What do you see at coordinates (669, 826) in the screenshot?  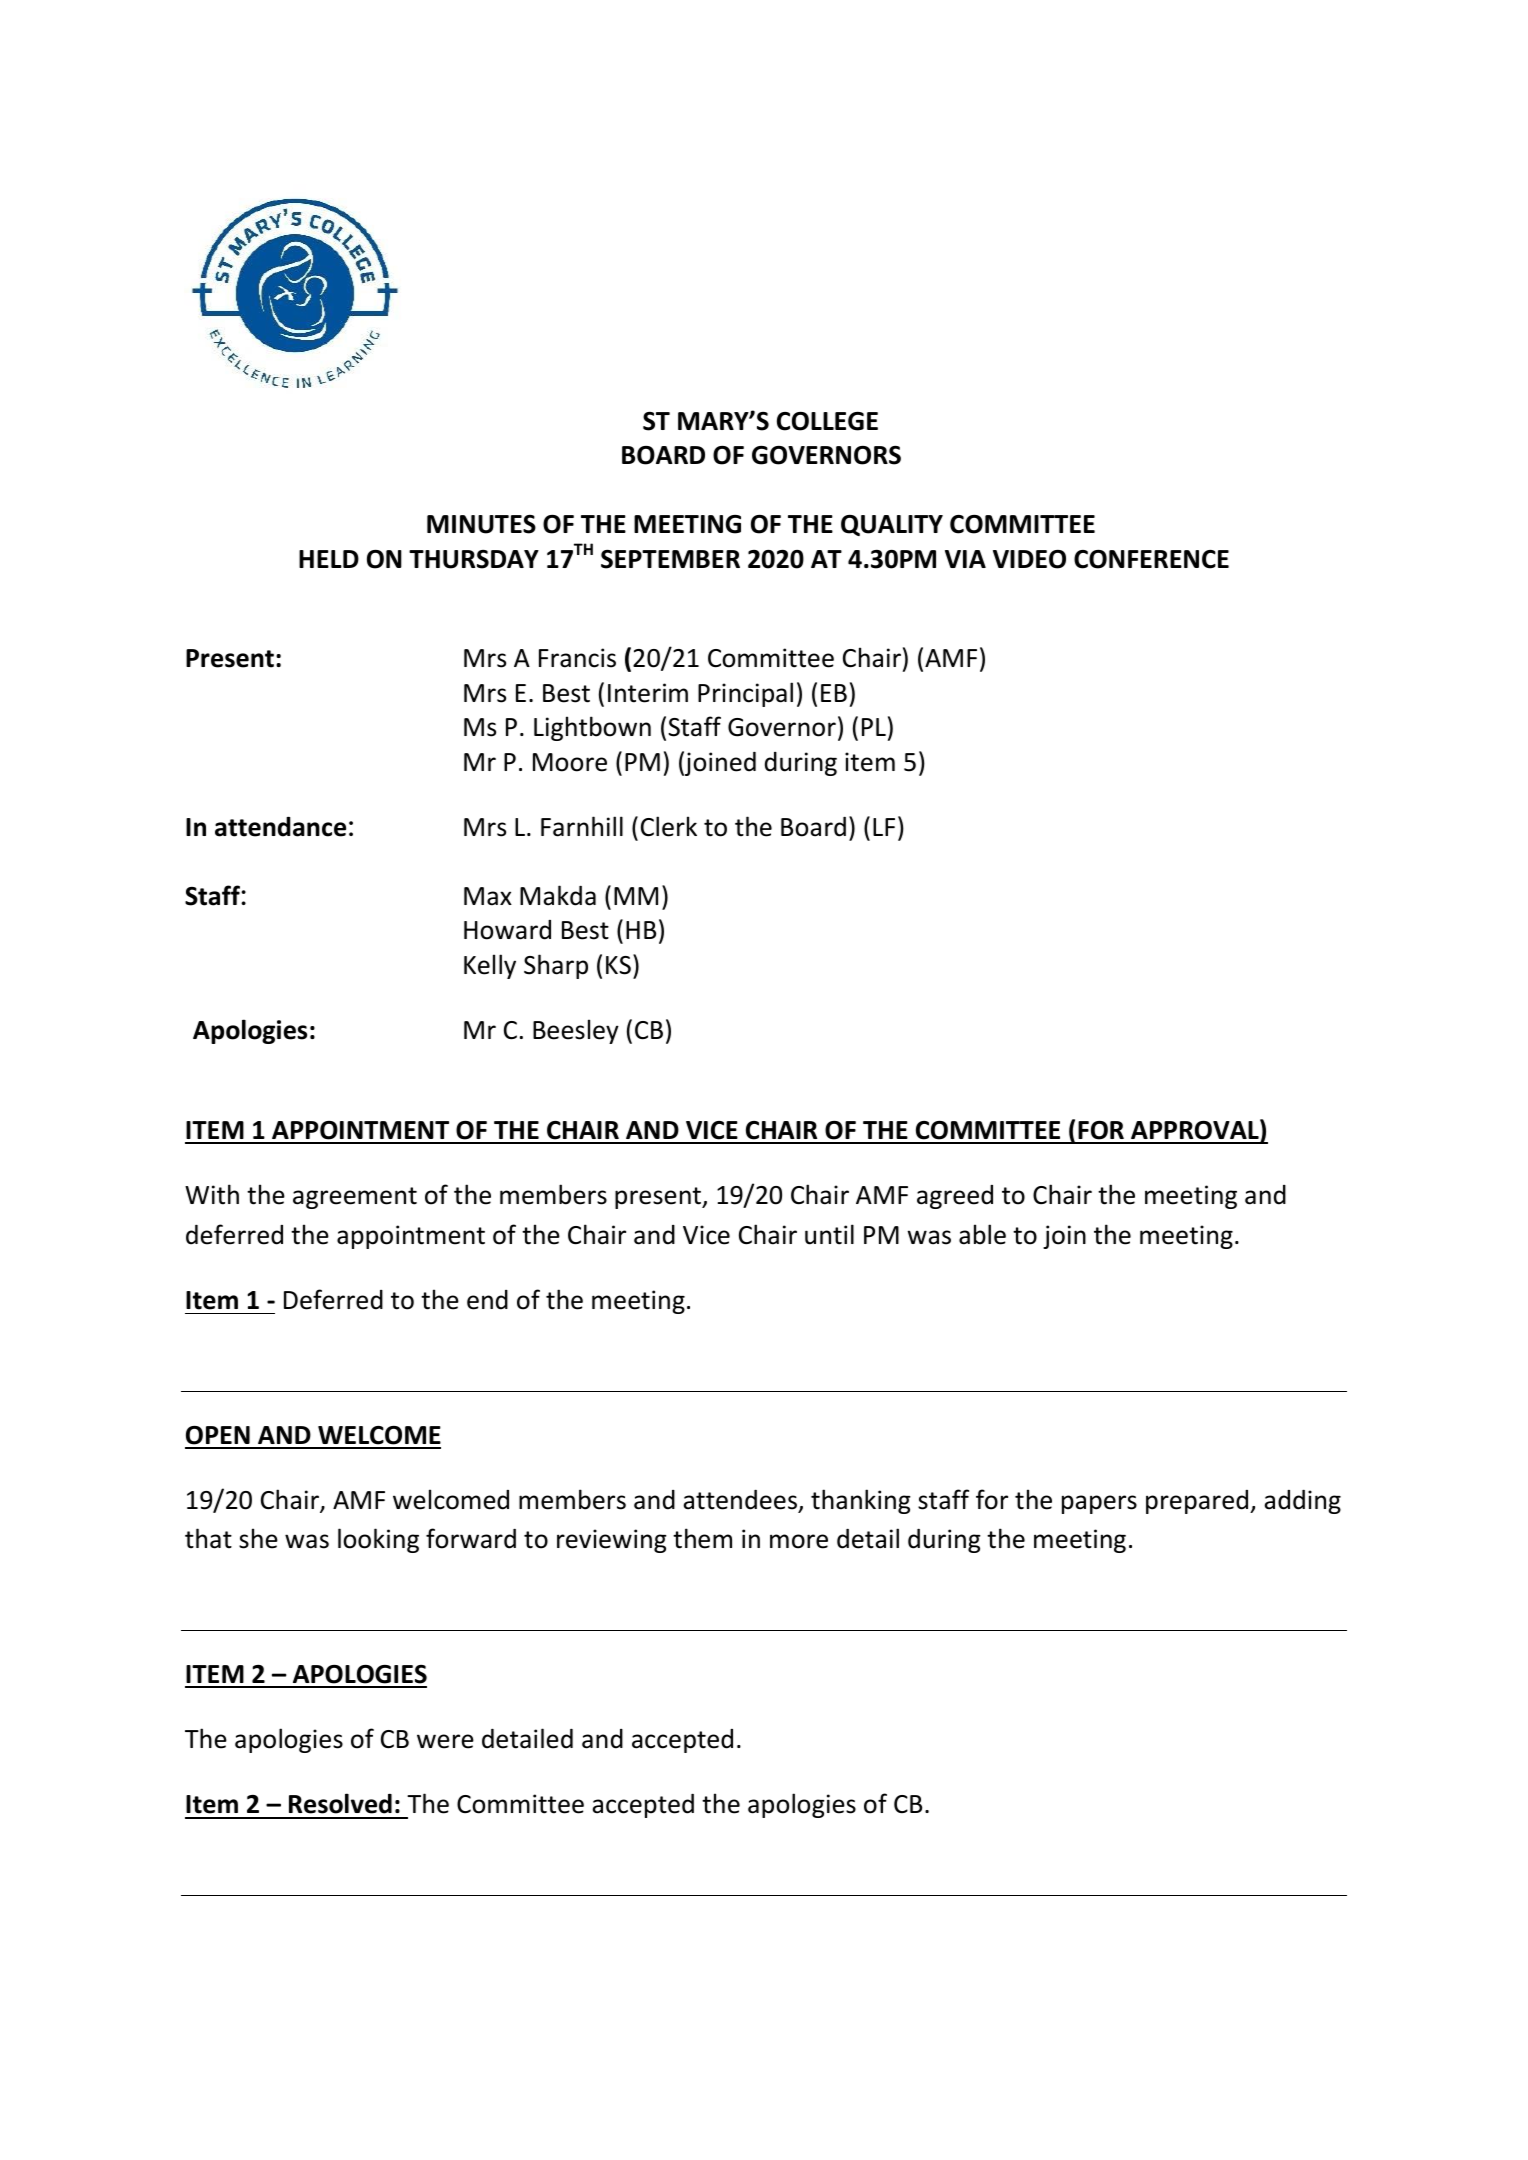 I see `Clerk` at bounding box center [669, 826].
